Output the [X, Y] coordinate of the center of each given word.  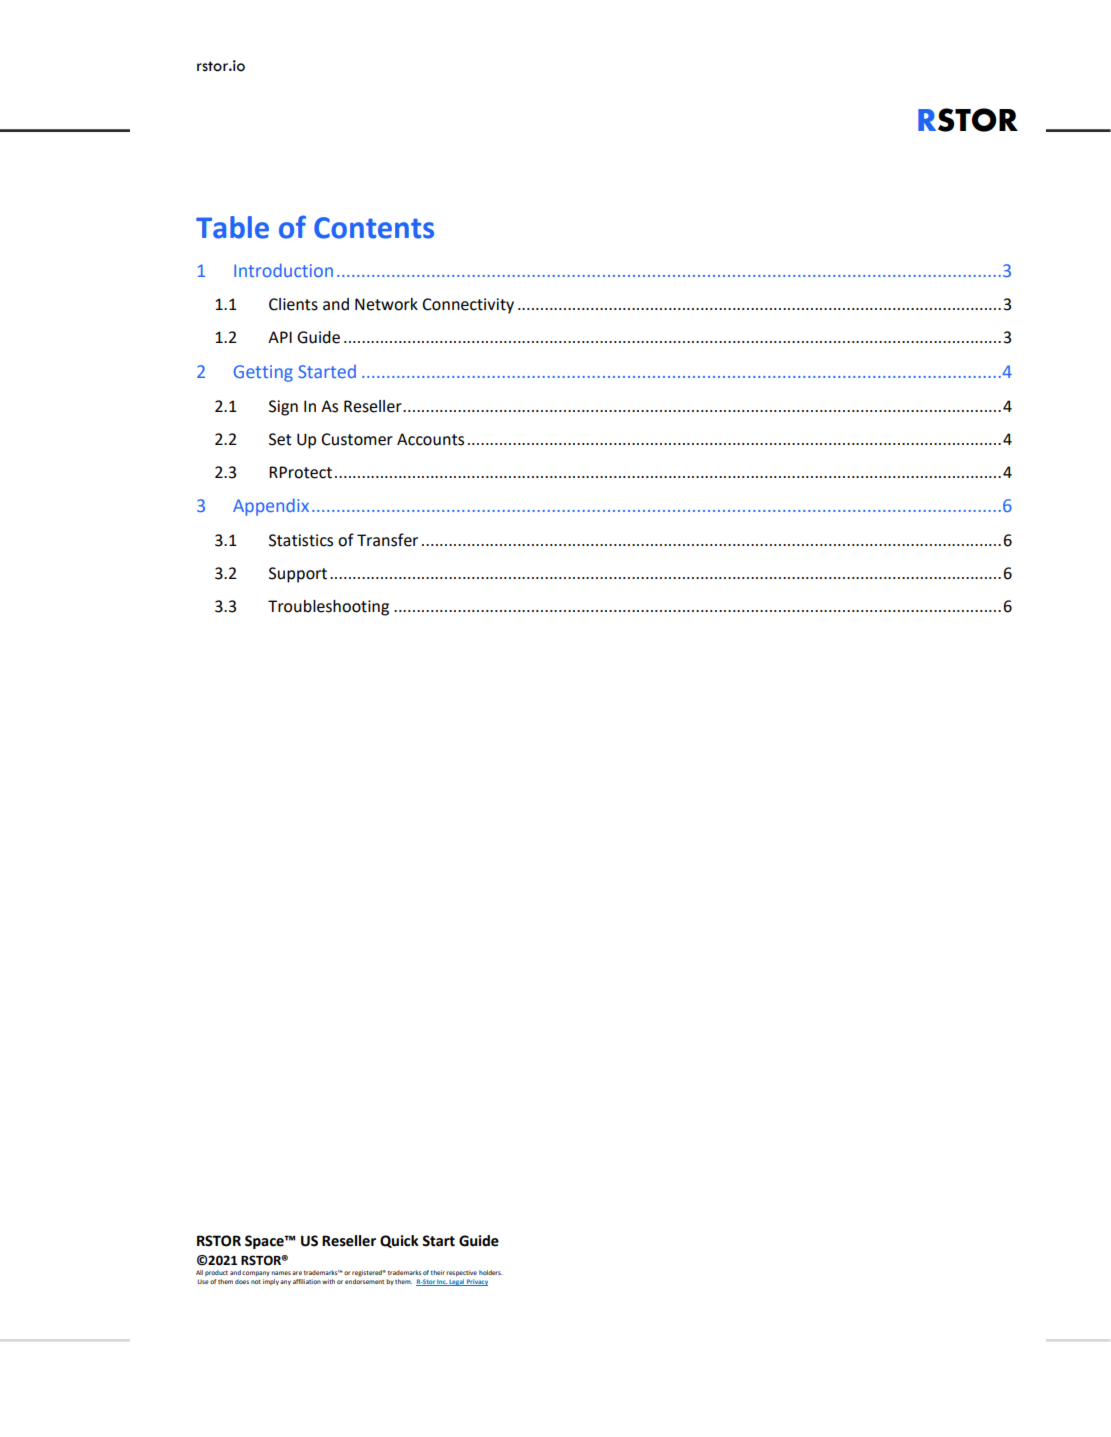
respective [461, 1273]
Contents [374, 228]
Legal [457, 1282]
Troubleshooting [328, 608]
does [242, 1281]
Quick [399, 1241]
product [216, 1273]
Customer [357, 439]
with [328, 1281]
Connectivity [468, 306]
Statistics [301, 540]
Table [232, 227]
